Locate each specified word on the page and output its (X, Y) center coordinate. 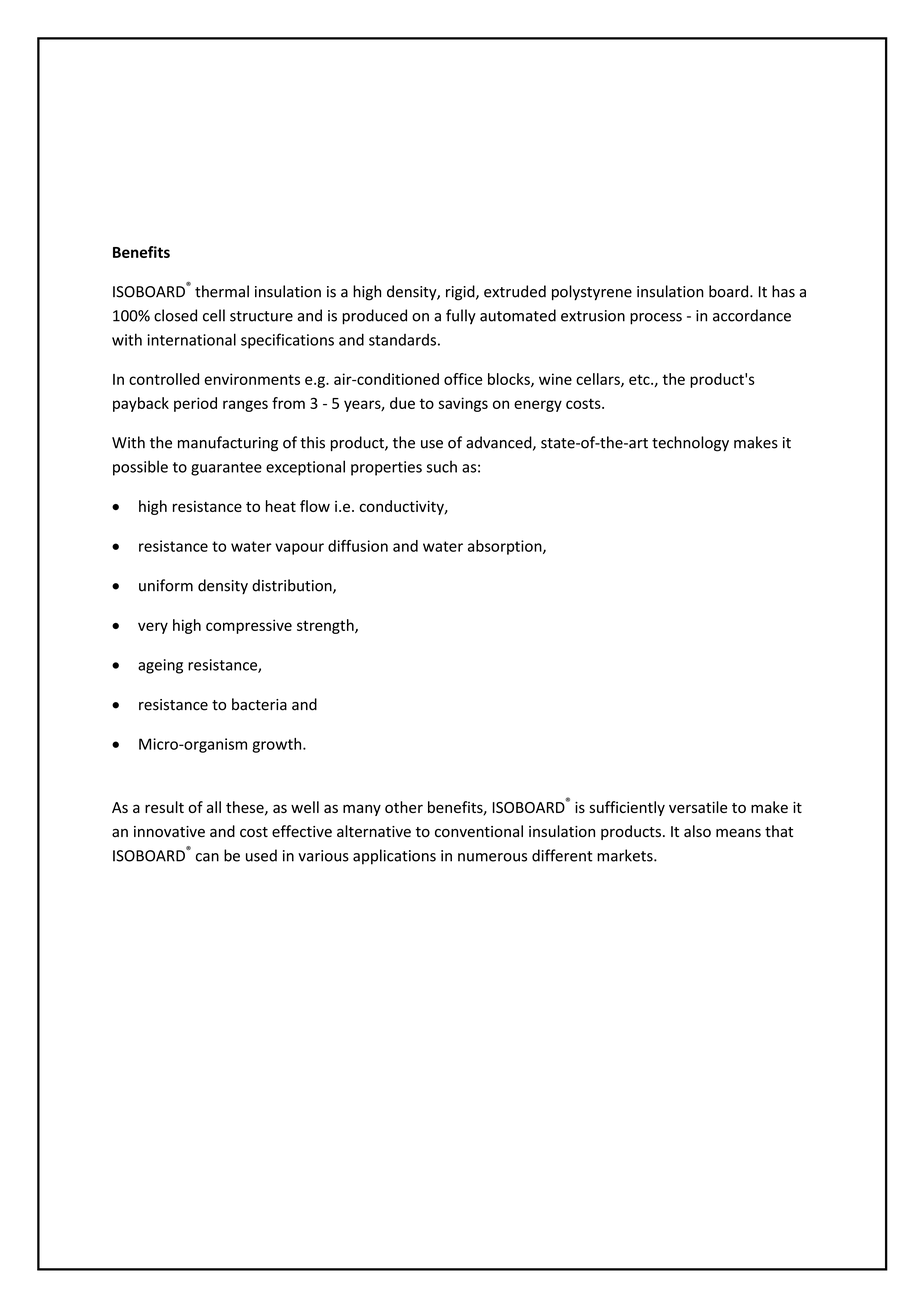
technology (690, 444)
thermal (222, 291)
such (442, 466)
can (207, 857)
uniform (166, 585)
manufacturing (228, 444)
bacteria (259, 704)
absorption (506, 547)
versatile (698, 807)
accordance (752, 315)
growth (278, 745)
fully (461, 317)
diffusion (358, 546)
